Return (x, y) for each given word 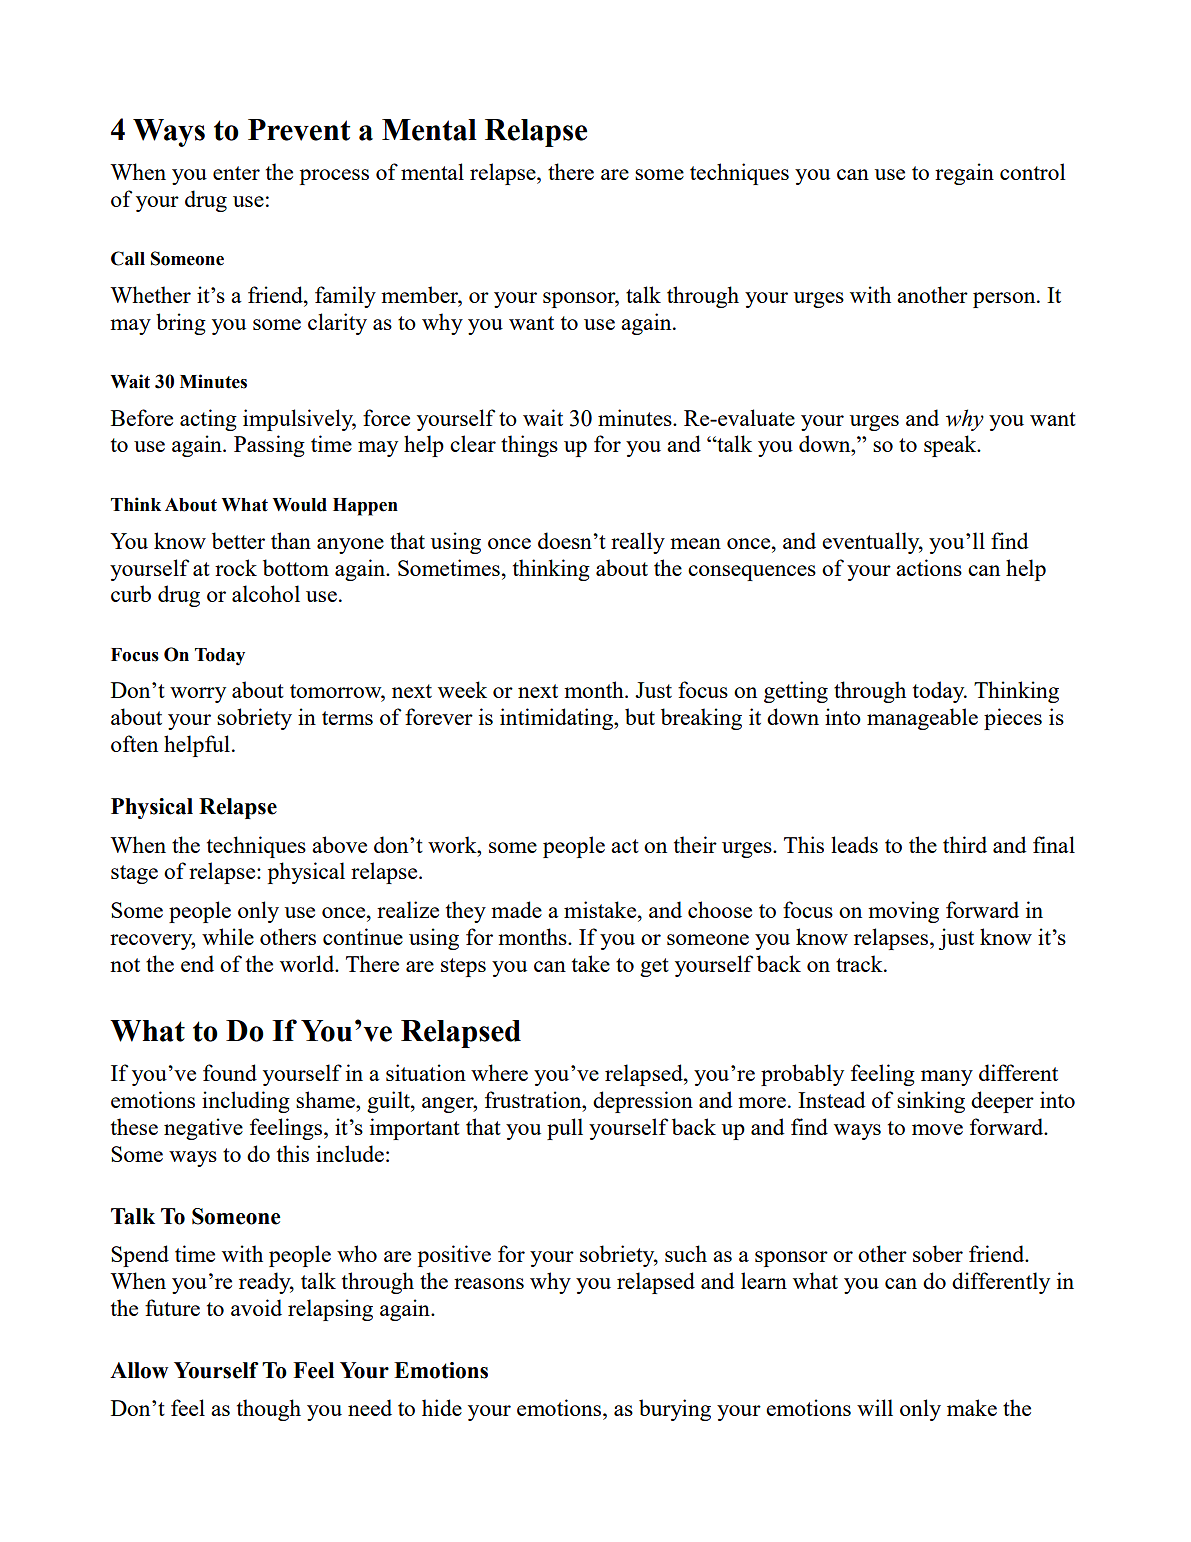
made (516, 909)
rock (236, 567)
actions (929, 567)
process (334, 177)
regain (964, 174)
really (638, 543)
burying (675, 1410)
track (860, 963)
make (972, 1407)
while (228, 936)
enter (236, 173)
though (269, 1410)
